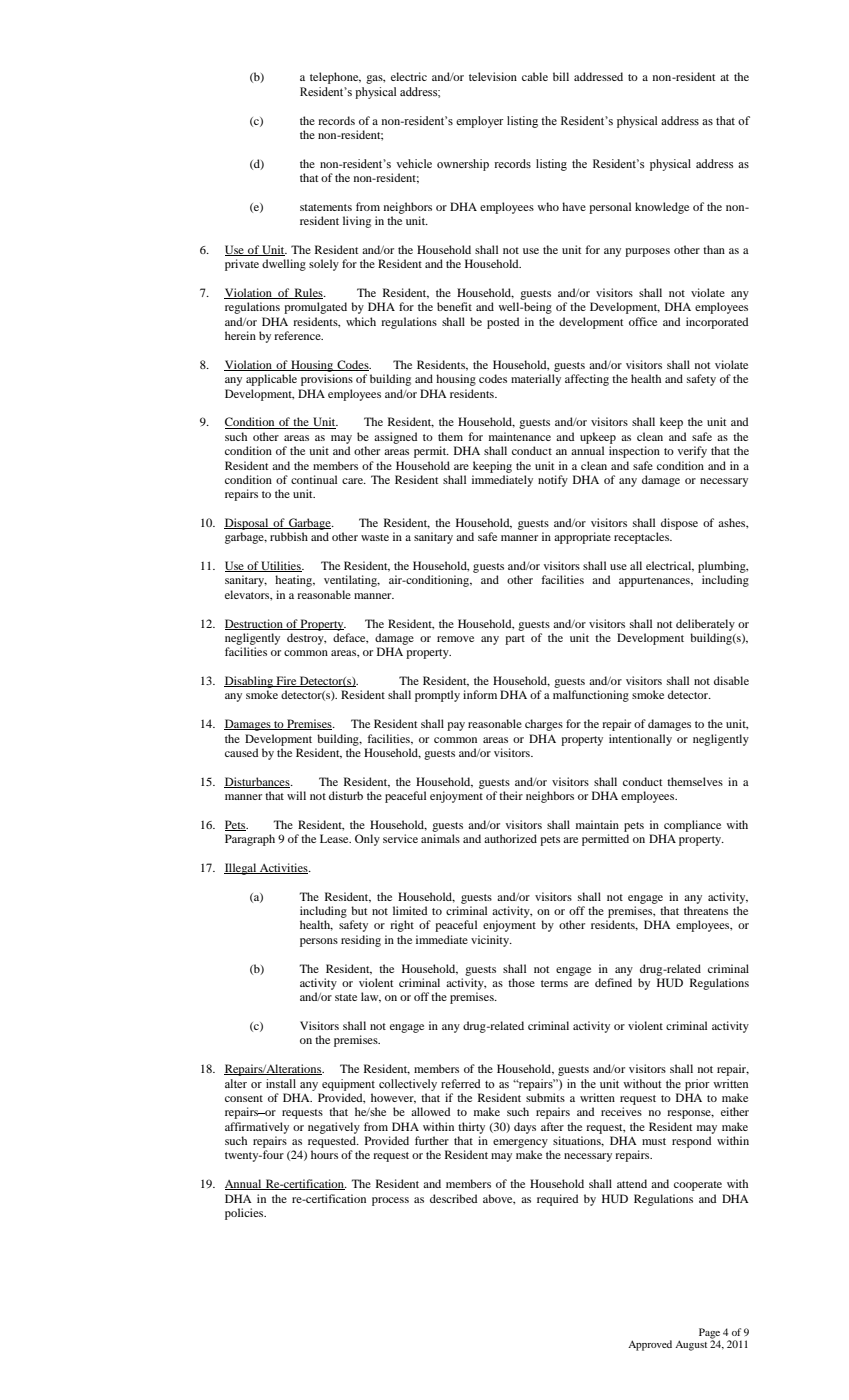 This page has width=849, height=1400. I want to click on August, so click(691, 1345).
